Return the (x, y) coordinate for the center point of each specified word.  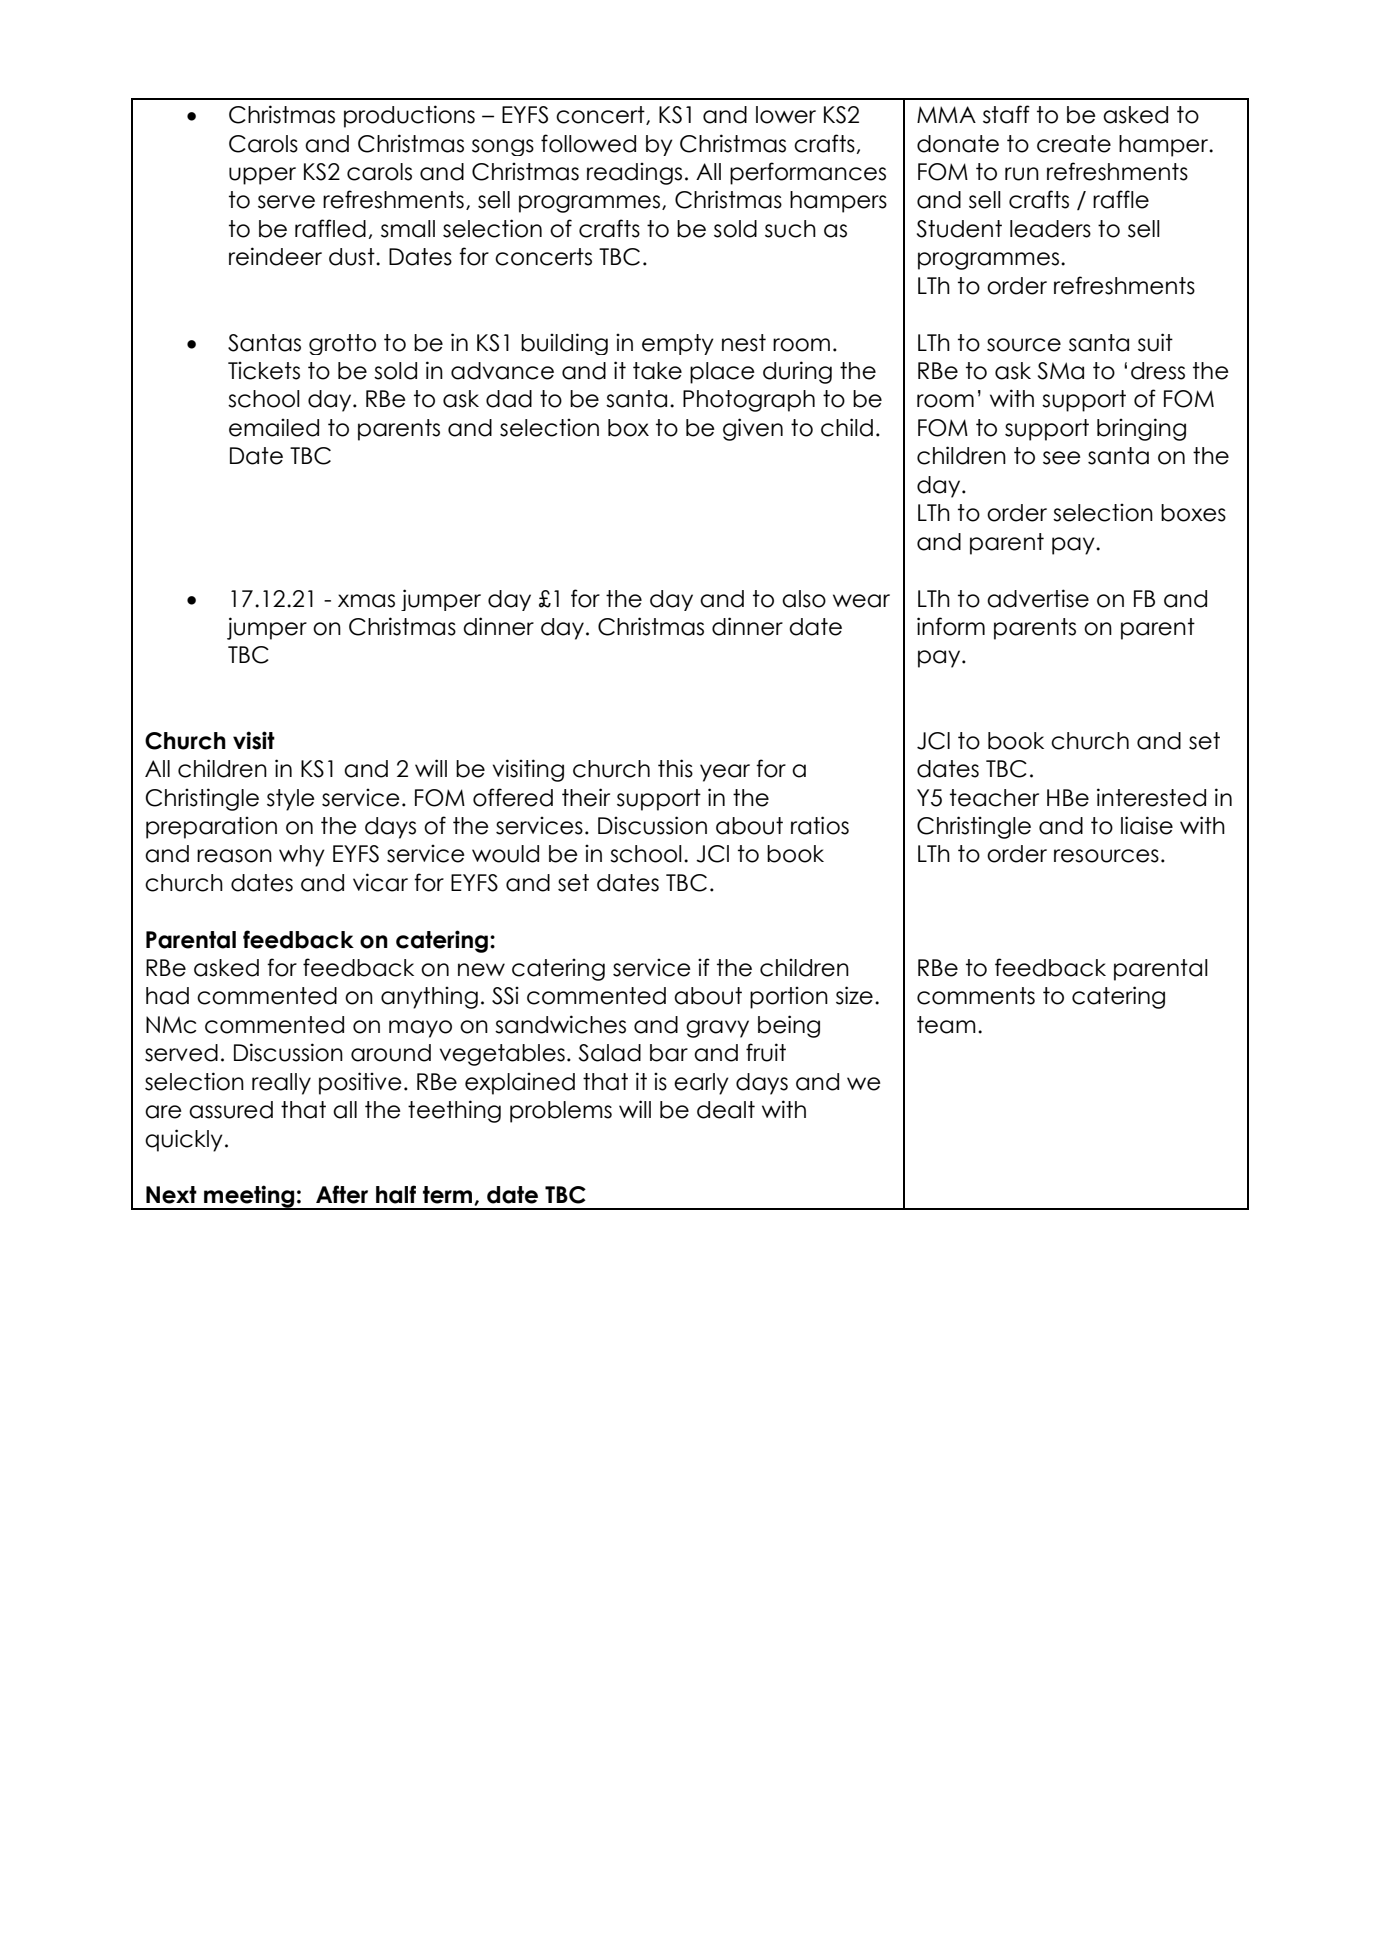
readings (634, 174)
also (804, 599)
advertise (1038, 598)
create (1074, 144)
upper (262, 176)
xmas (366, 601)
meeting (249, 1197)
